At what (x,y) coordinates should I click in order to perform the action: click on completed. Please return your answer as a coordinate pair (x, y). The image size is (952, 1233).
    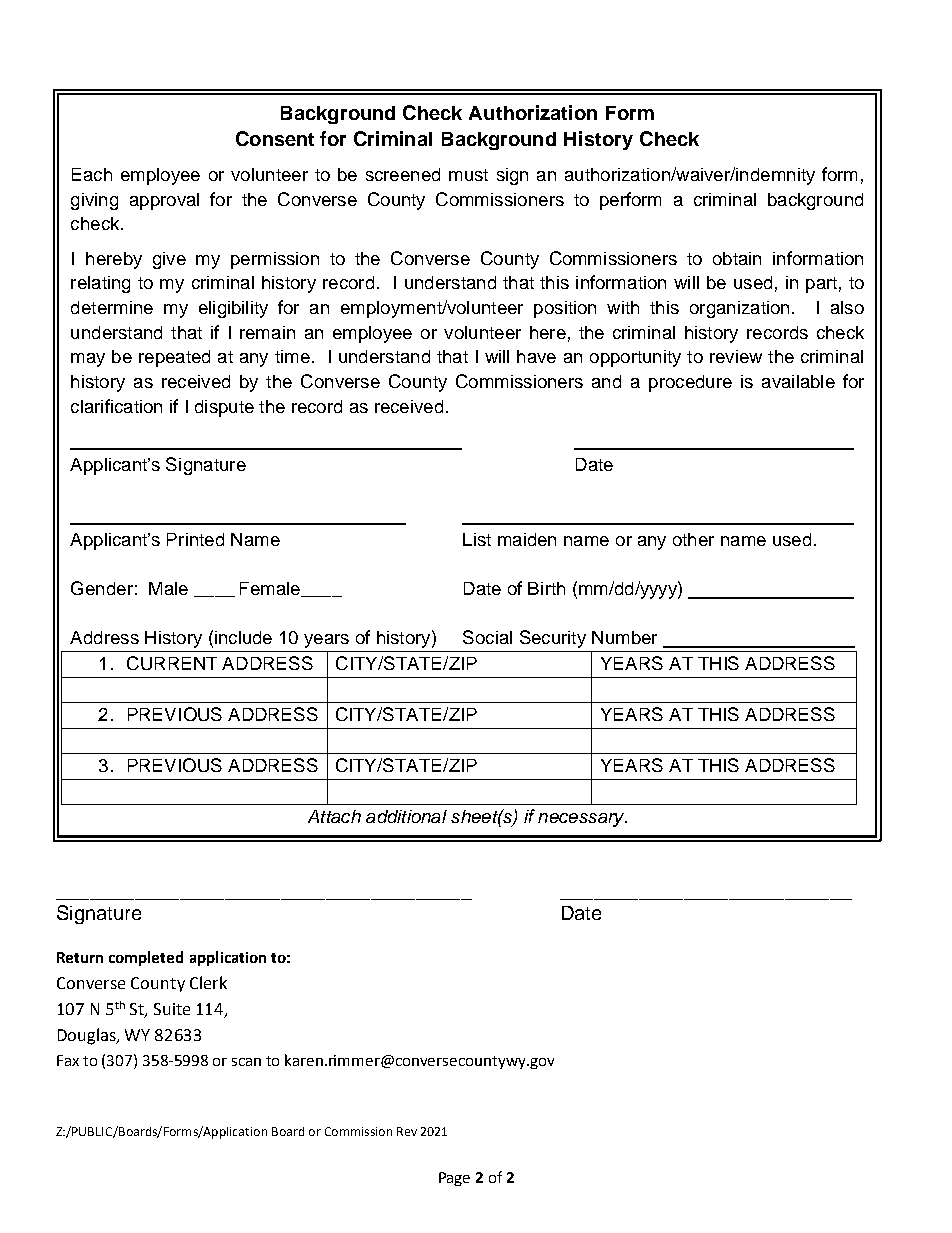
    Looking at the image, I should click on (146, 958).
